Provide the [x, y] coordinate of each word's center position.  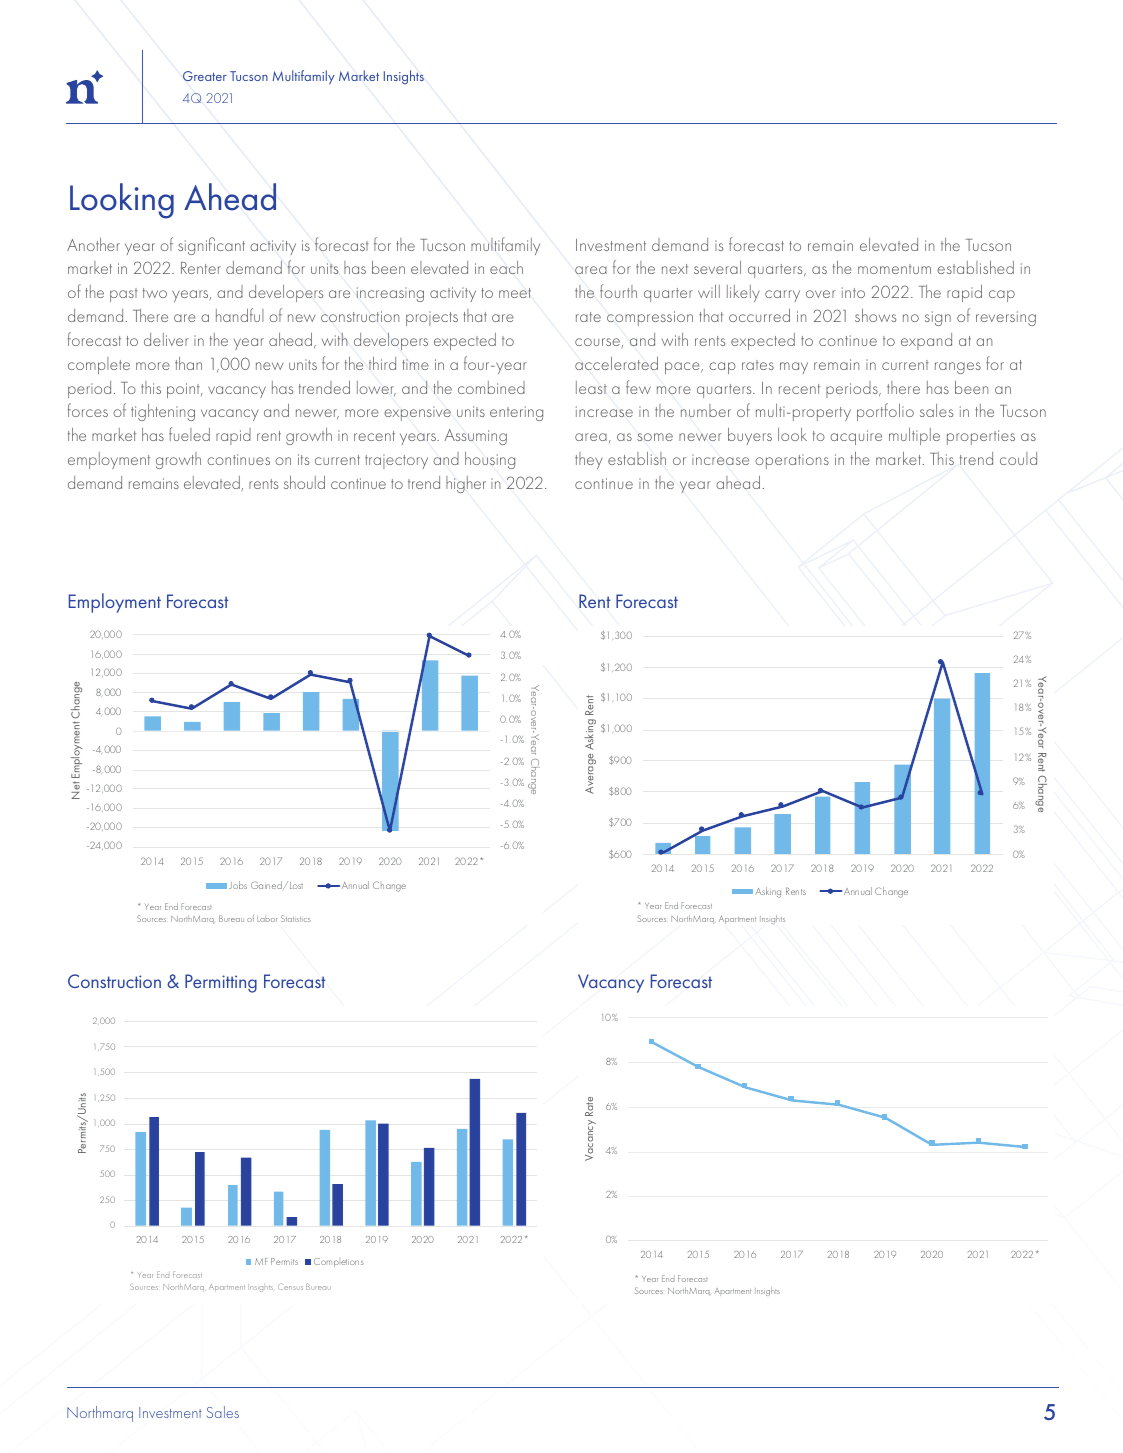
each [506, 267]
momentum [894, 269]
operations [792, 461]
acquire [856, 437]
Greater [205, 76]
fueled [189, 434]
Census [290, 1286]
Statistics [296, 918]
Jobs [238, 885]
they [588, 460]
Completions [339, 1262]
